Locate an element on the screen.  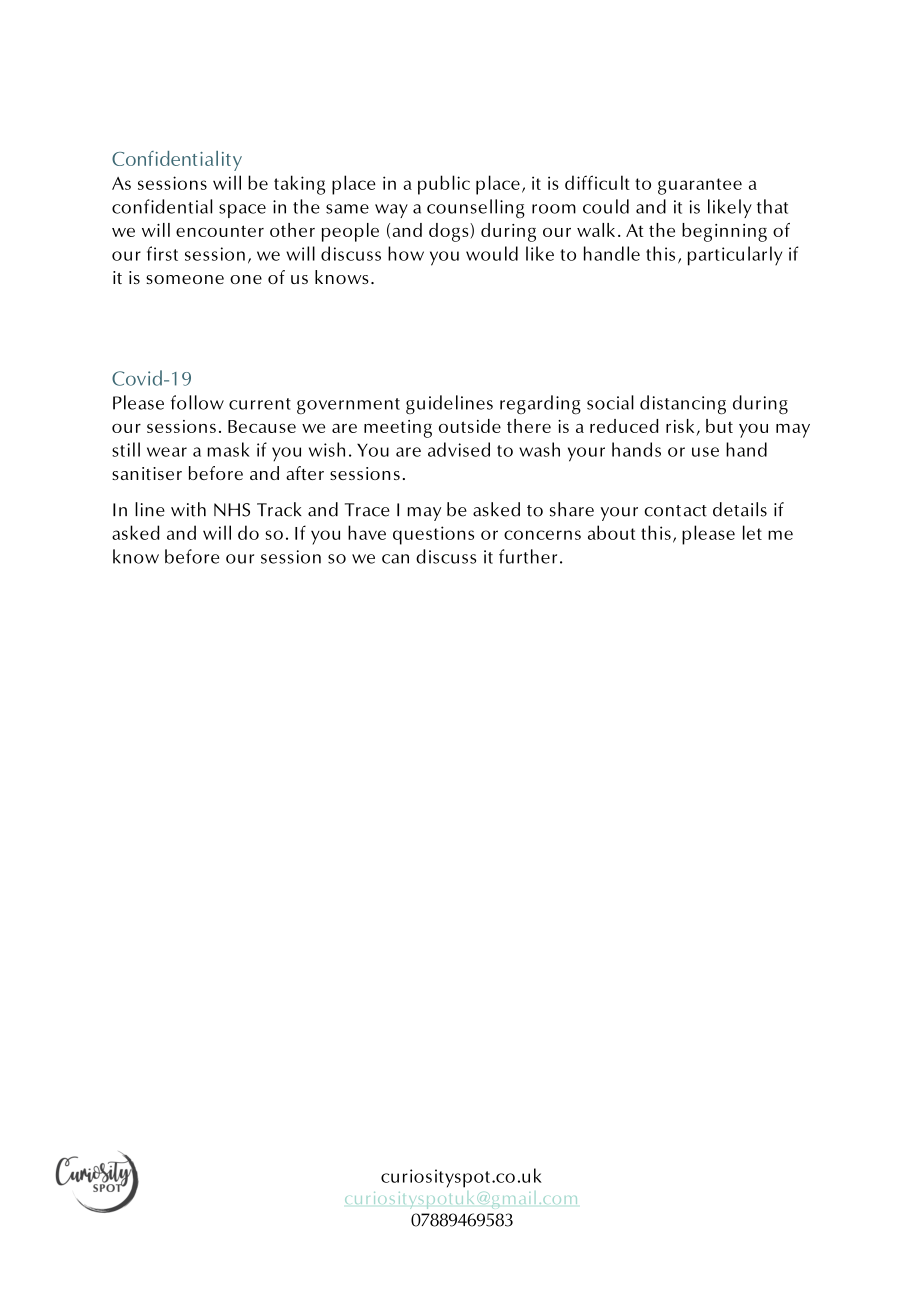
questions is located at coordinates (433, 535).
